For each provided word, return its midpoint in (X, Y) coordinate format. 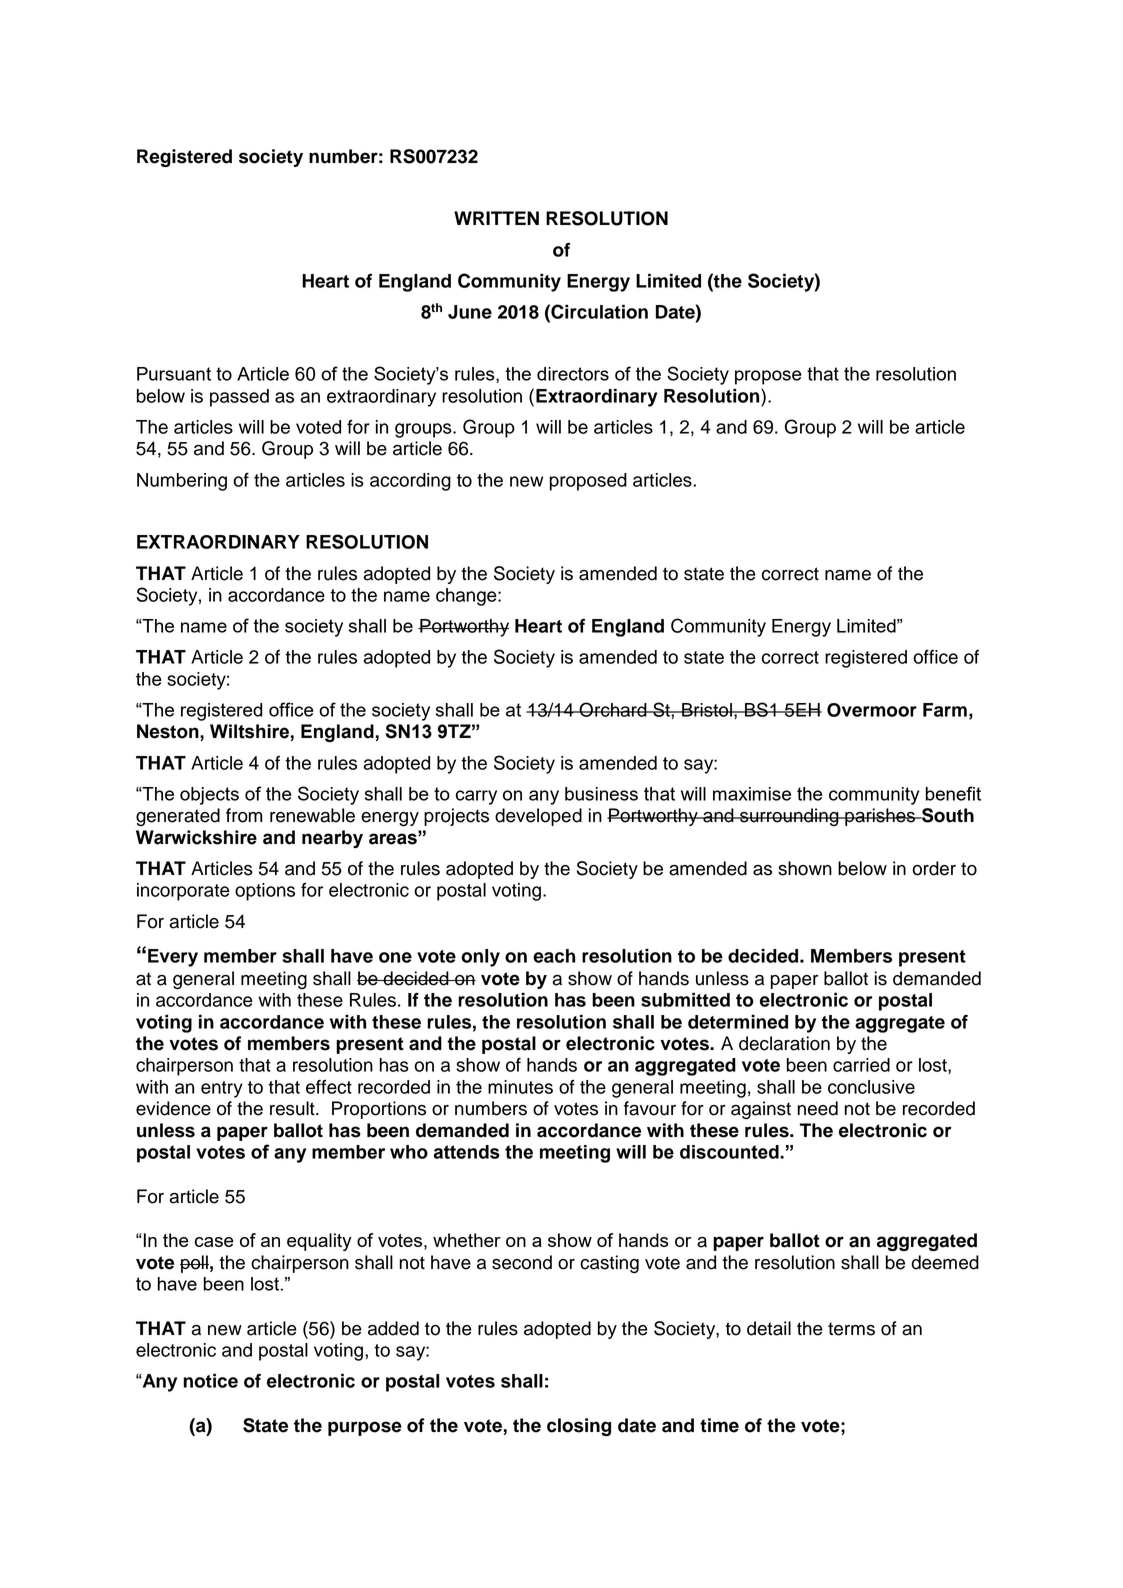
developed (538, 817)
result (293, 1108)
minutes (520, 1087)
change (467, 597)
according (410, 482)
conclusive (871, 1087)
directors (573, 374)
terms (851, 1329)
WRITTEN (496, 218)
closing (579, 1427)
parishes (880, 817)
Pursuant (174, 374)
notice (210, 1381)
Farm (945, 710)
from (244, 815)
